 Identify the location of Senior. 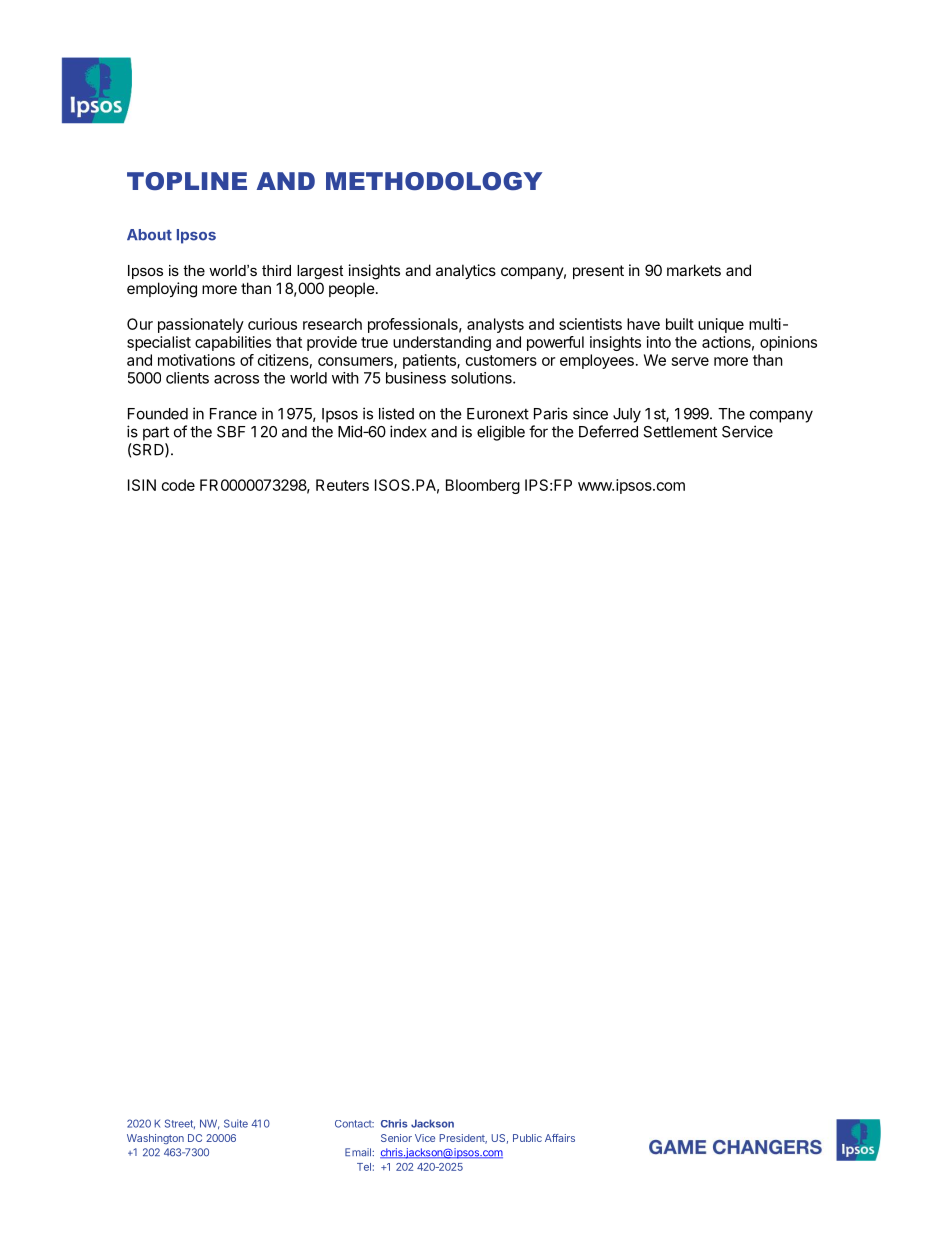
(396, 1138).
